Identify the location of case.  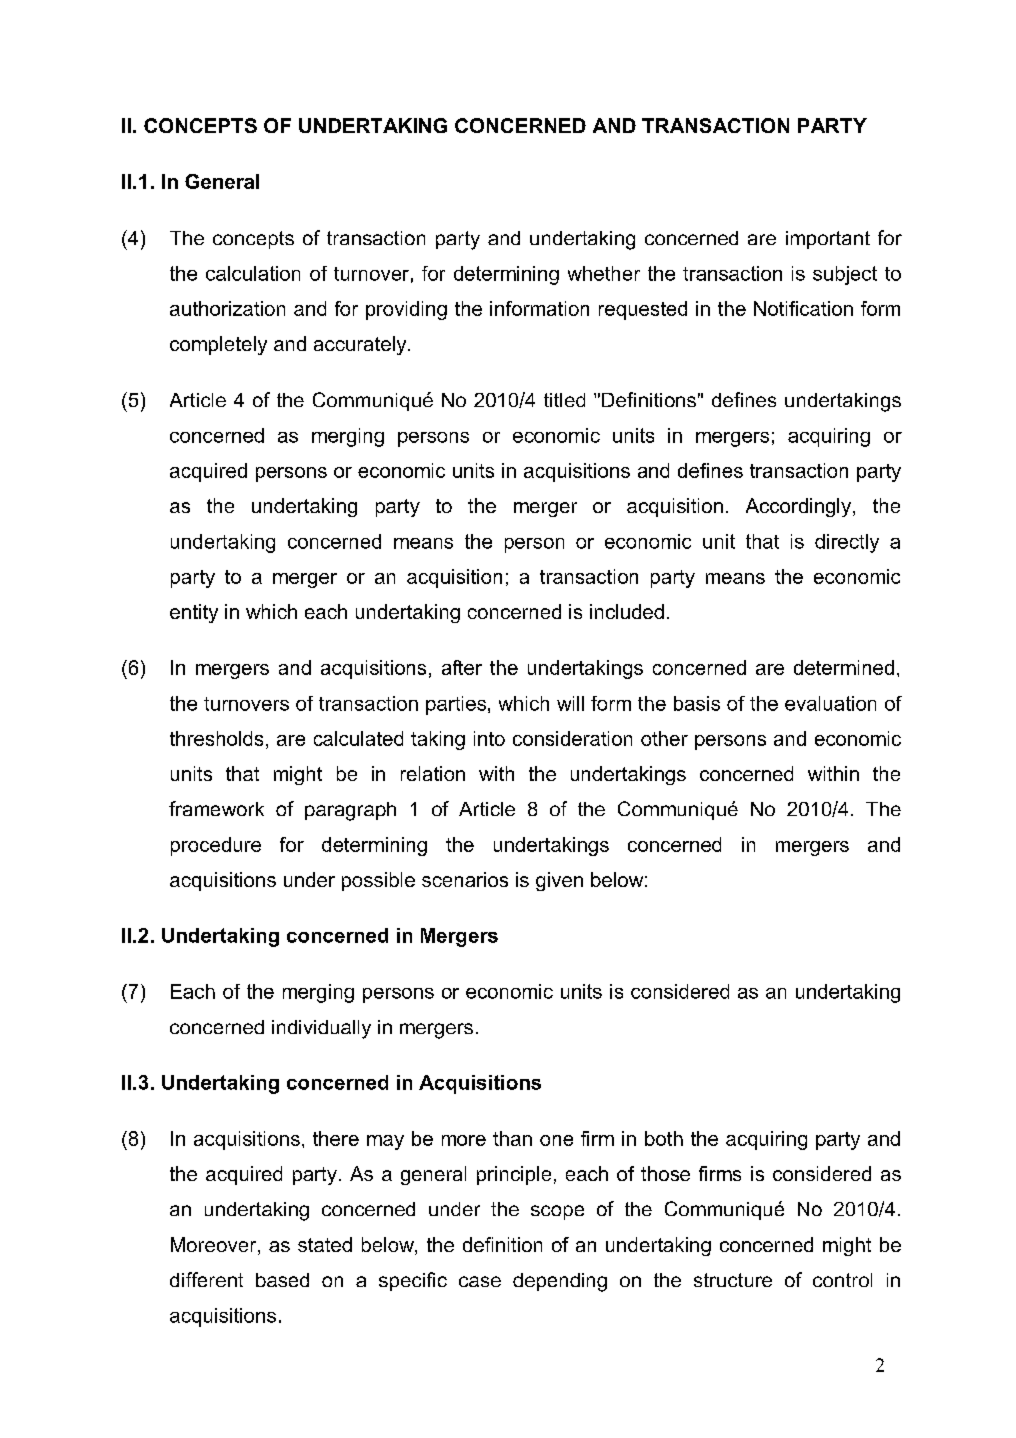
(480, 1281).
